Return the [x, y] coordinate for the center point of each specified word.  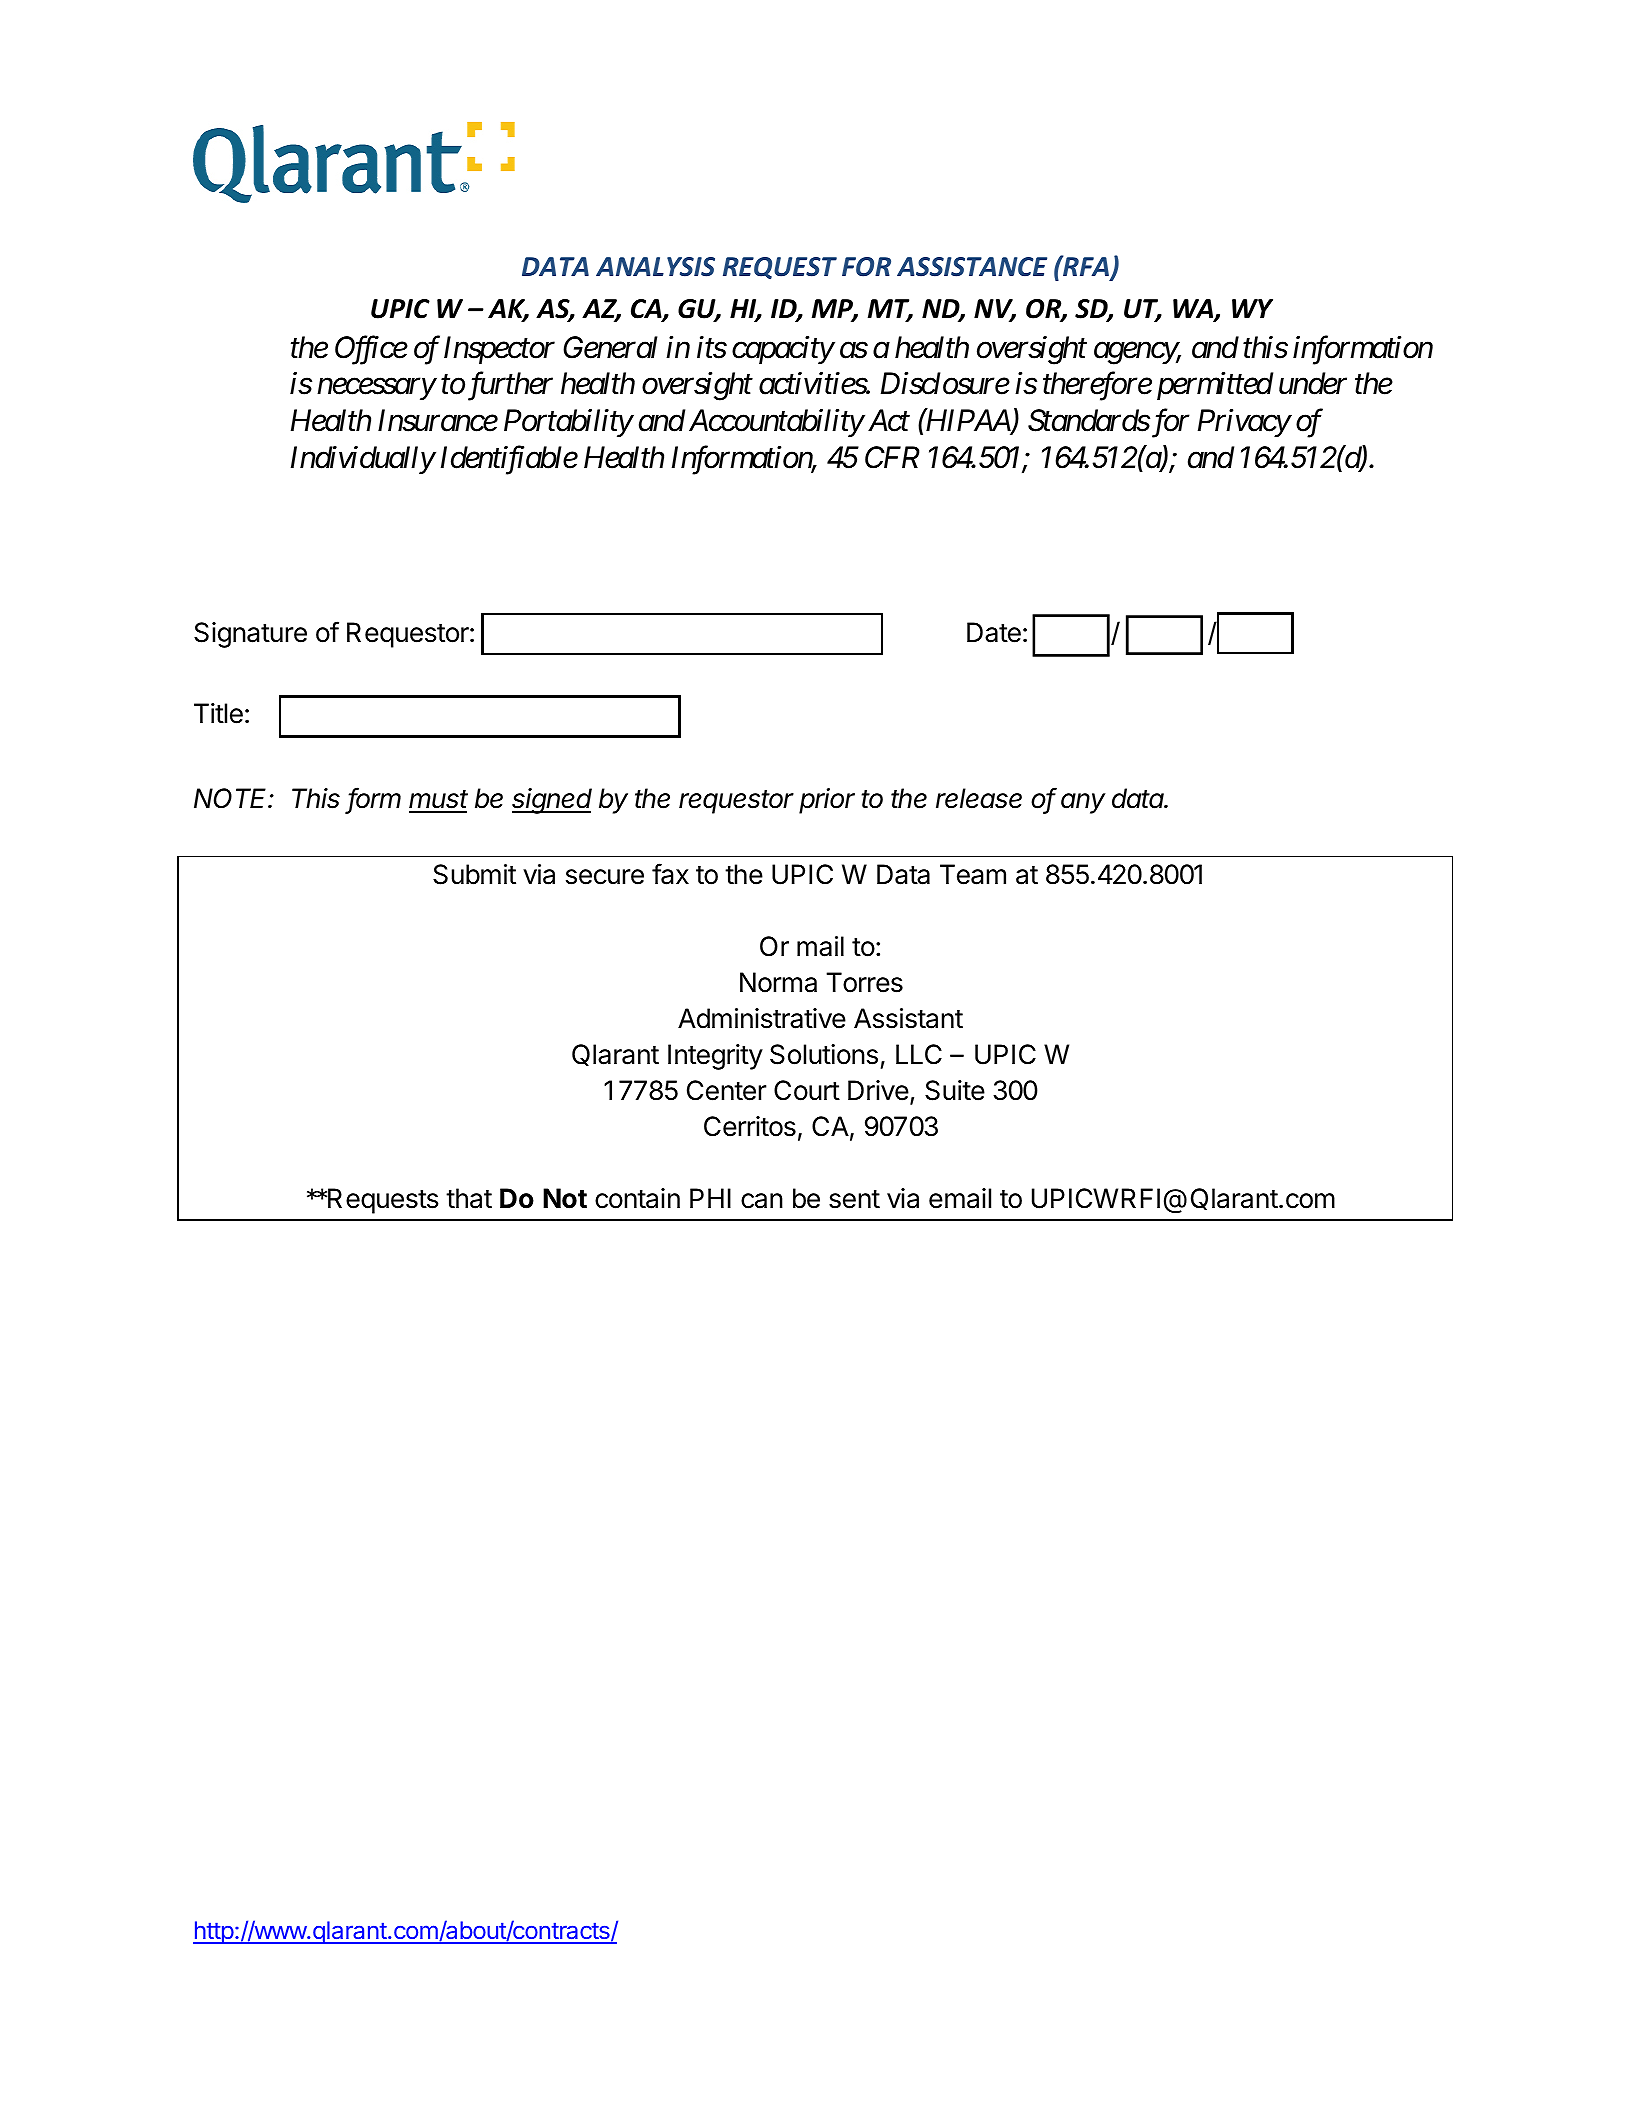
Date [994, 632]
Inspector [499, 350]
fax [670, 874]
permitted [1215, 386]
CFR [892, 457]
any [1083, 803]
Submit [474, 874]
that [469, 1198]
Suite [955, 1090]
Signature [250, 635]
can [762, 1201]
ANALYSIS [655, 267]
